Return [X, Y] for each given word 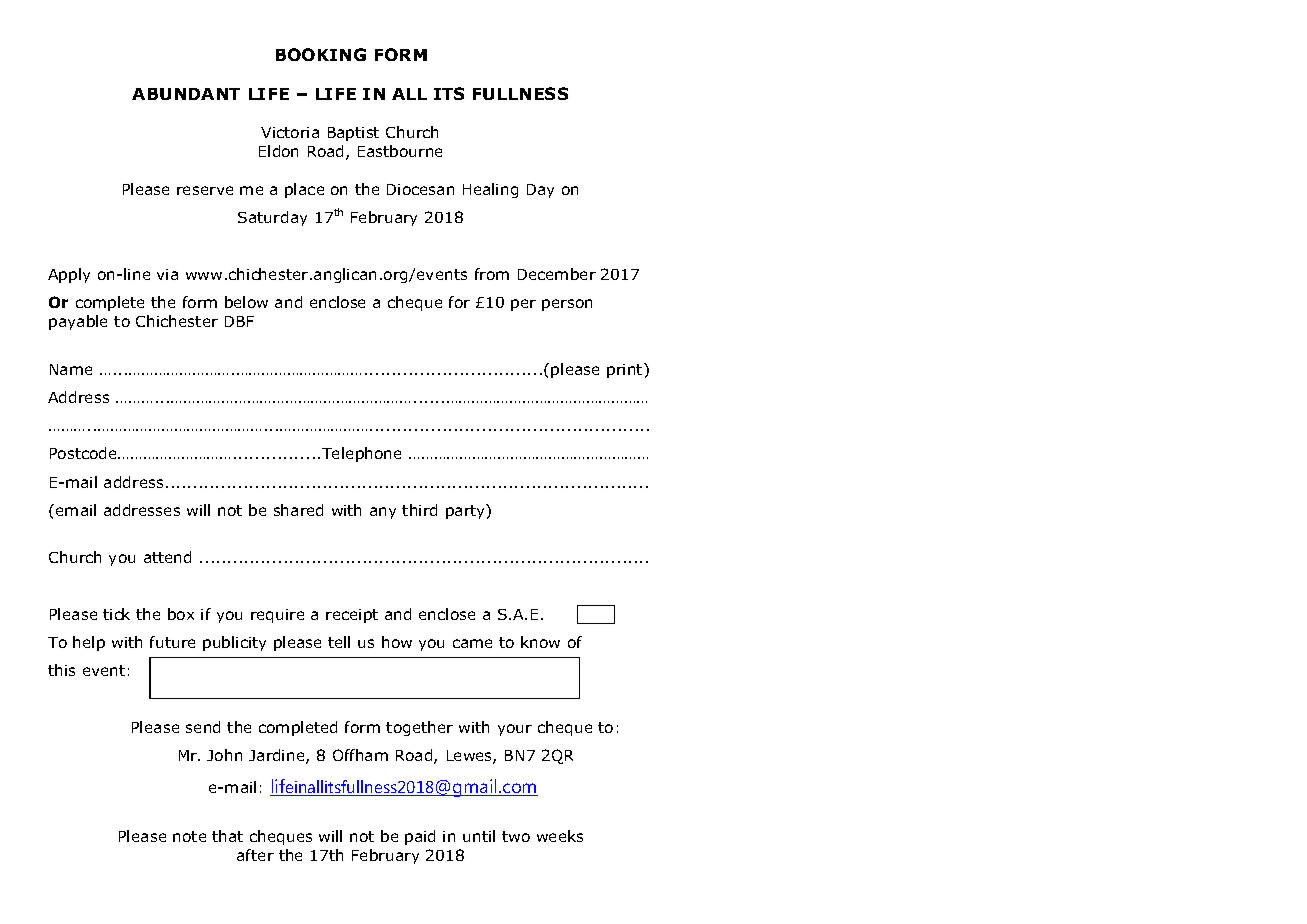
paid [420, 837]
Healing [490, 190]
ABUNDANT [186, 94]
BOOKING [321, 54]
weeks [560, 836]
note [189, 836]
